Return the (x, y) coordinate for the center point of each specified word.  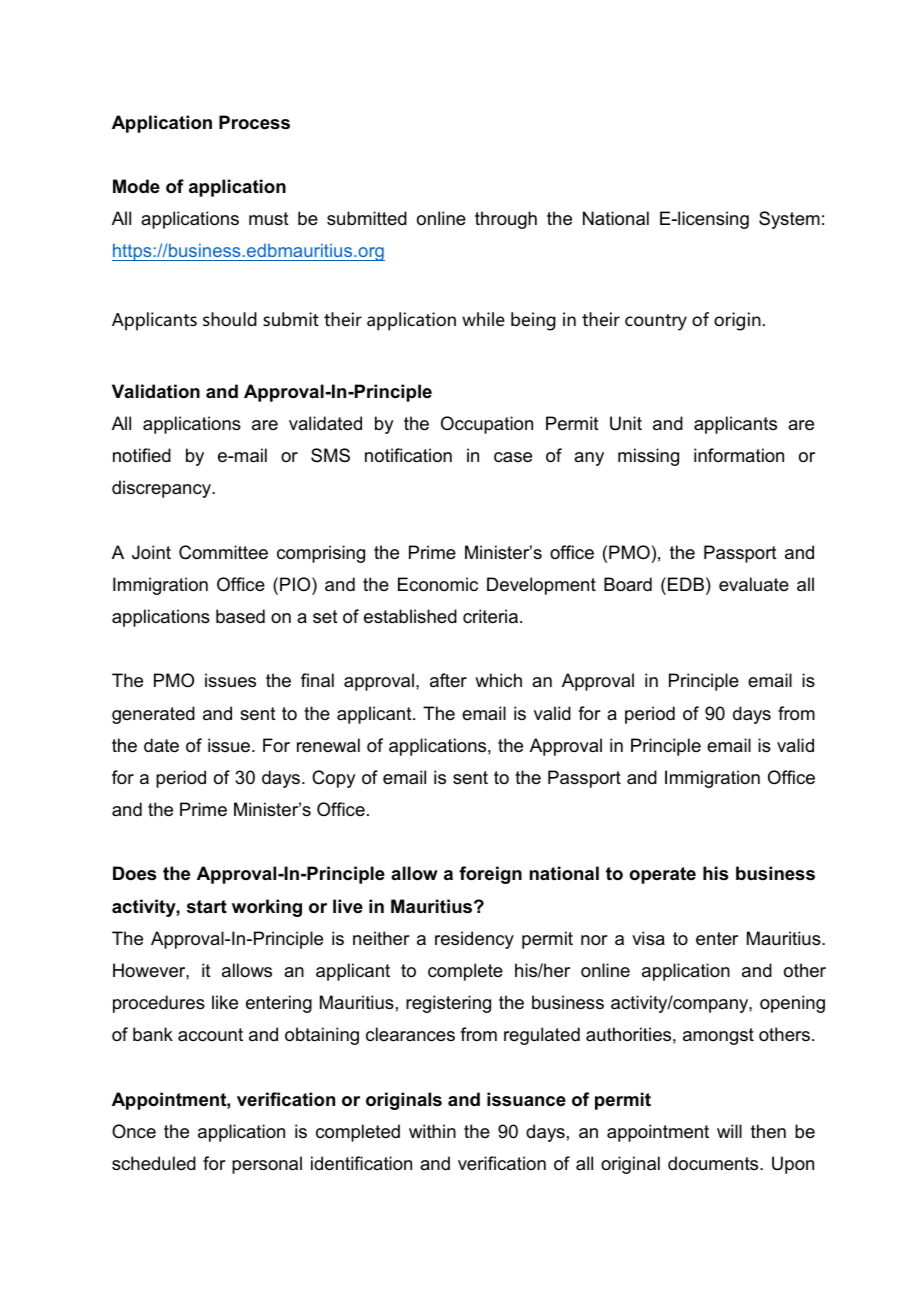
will (729, 1131)
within (432, 1131)
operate (662, 875)
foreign (490, 875)
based (240, 616)
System (789, 220)
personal (267, 1165)
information (739, 455)
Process (254, 122)
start (207, 907)
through (506, 220)
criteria (490, 616)
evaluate (754, 584)
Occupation (487, 425)
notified (142, 455)
